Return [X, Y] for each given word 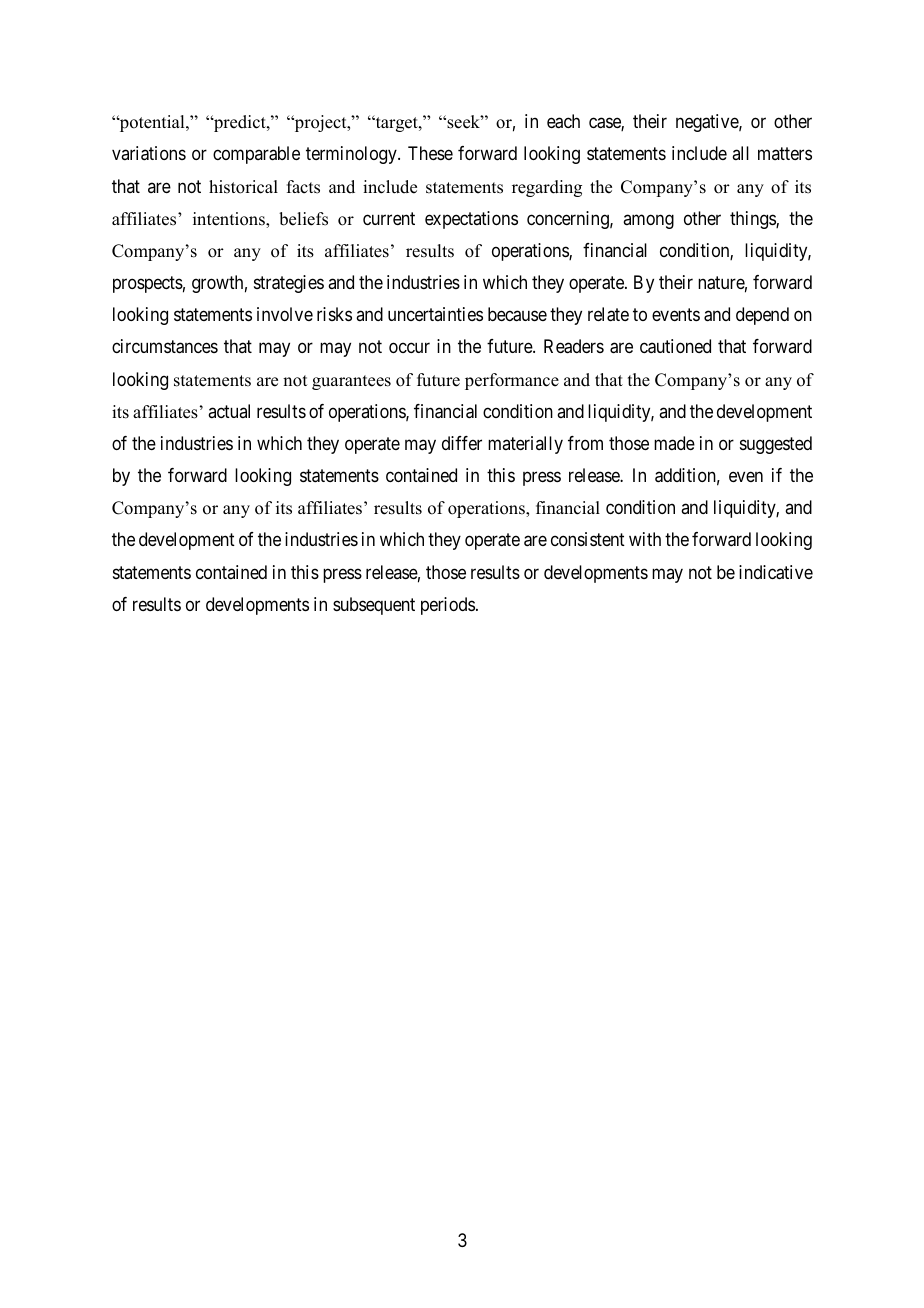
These [430, 153]
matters [785, 154]
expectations [471, 220]
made [674, 443]
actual [229, 411]
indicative [776, 572]
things [753, 220]
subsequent [374, 606]
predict [240, 123]
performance [512, 381]
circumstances [165, 346]
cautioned [675, 346]
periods [448, 606]
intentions [230, 219]
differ [462, 443]
